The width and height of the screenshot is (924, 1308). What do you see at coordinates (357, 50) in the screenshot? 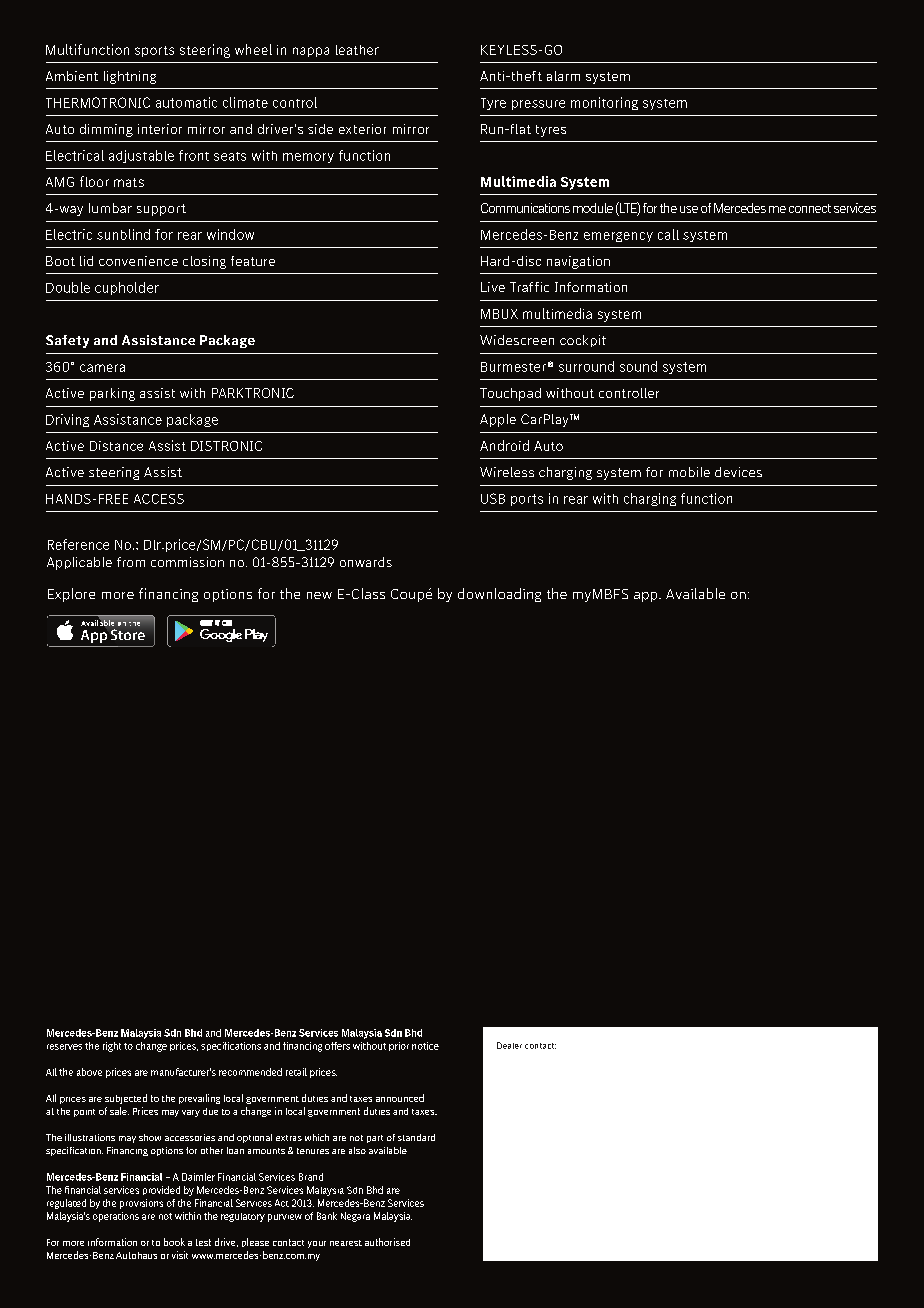
I see `leather` at bounding box center [357, 50].
